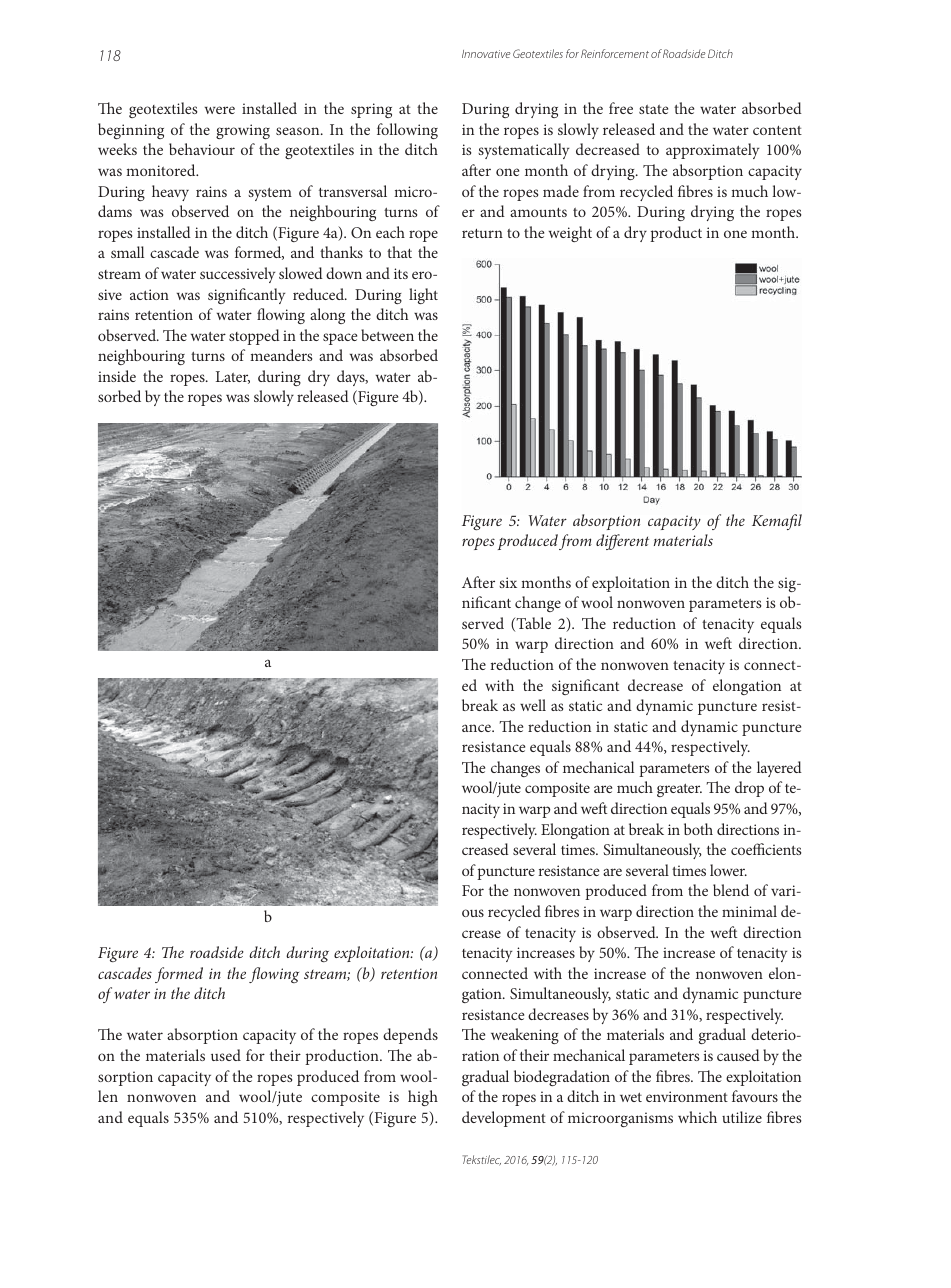  Describe the element at coordinates (504, 1119) in the screenshot. I see `development` at that location.
